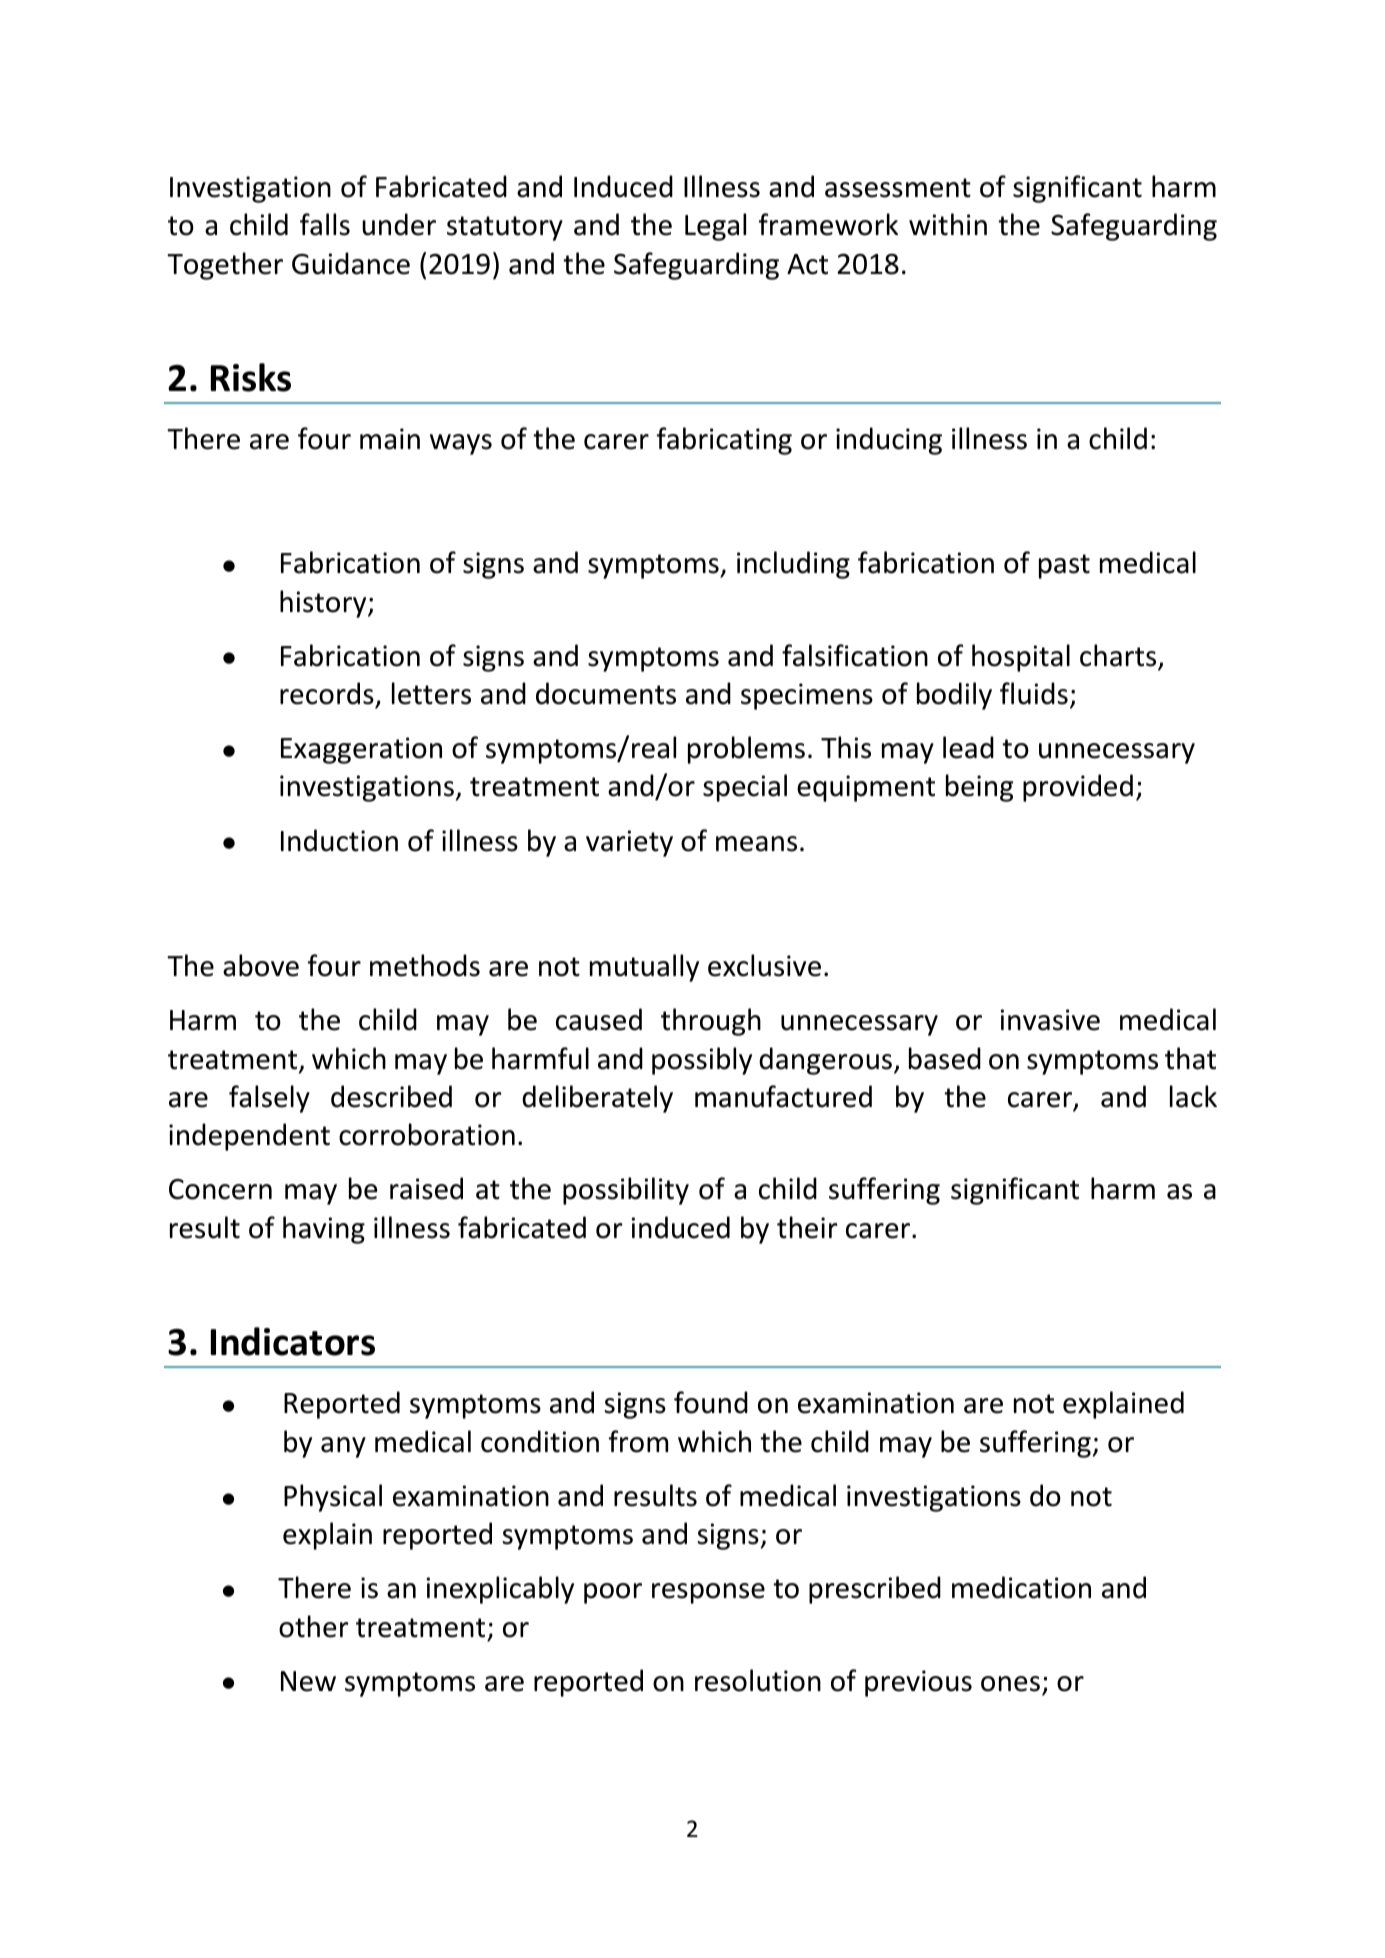 The image size is (1385, 1958). I want to click on medication, so click(1021, 1587).
